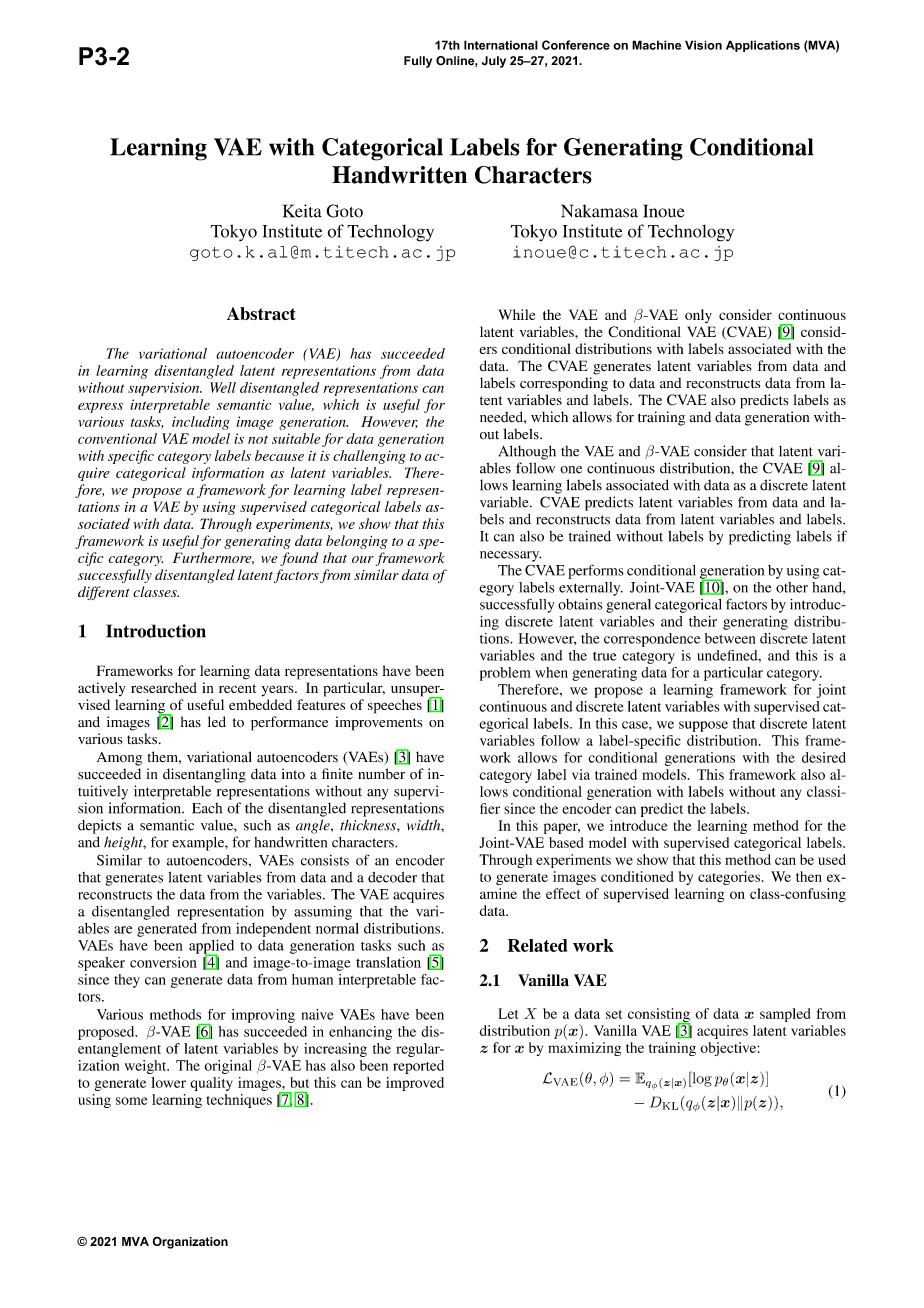 The width and height of the screenshot is (924, 1308). I want to click on necessary, so click(511, 556).
